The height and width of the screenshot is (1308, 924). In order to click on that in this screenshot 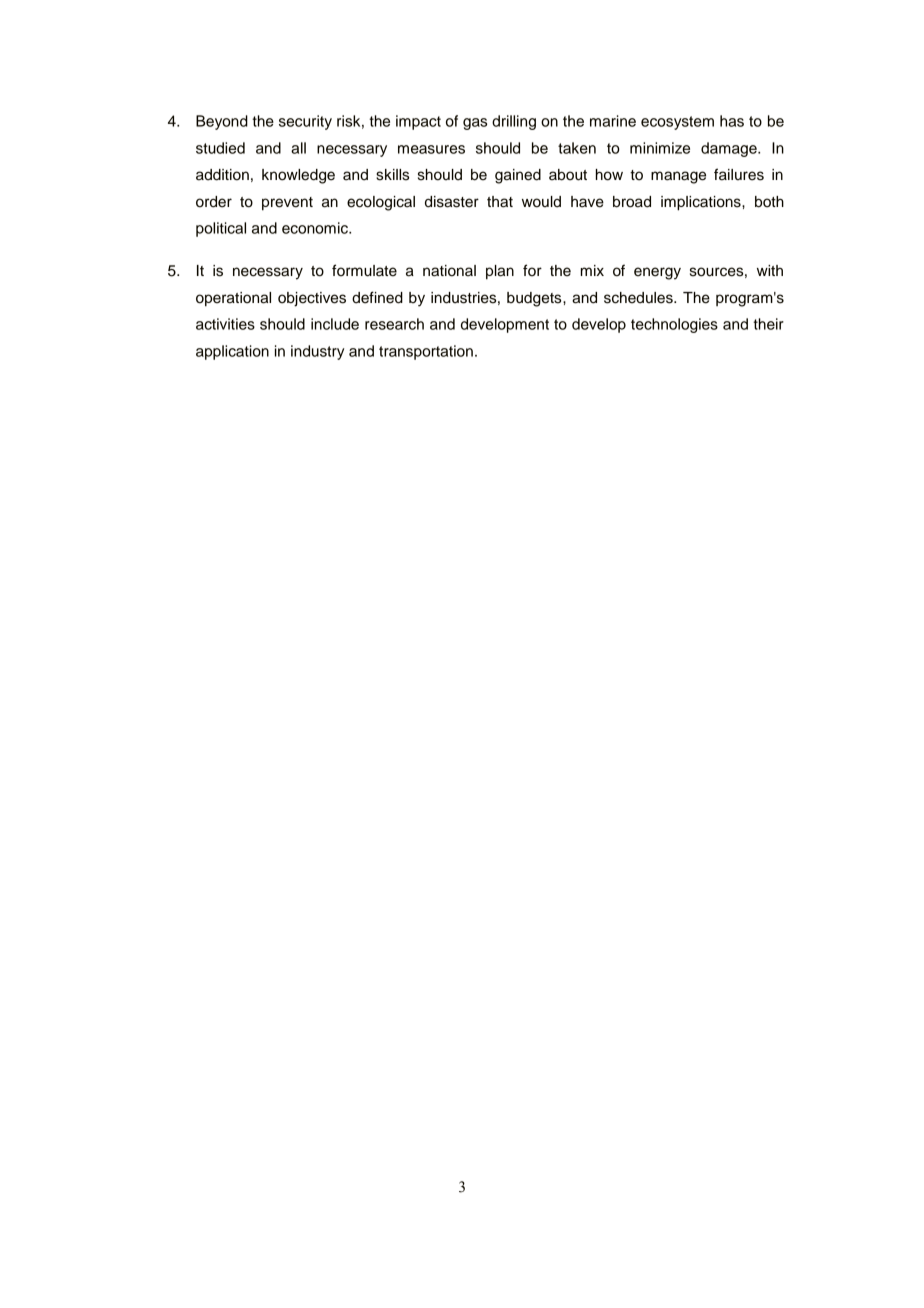, I will do `click(500, 202)`.
